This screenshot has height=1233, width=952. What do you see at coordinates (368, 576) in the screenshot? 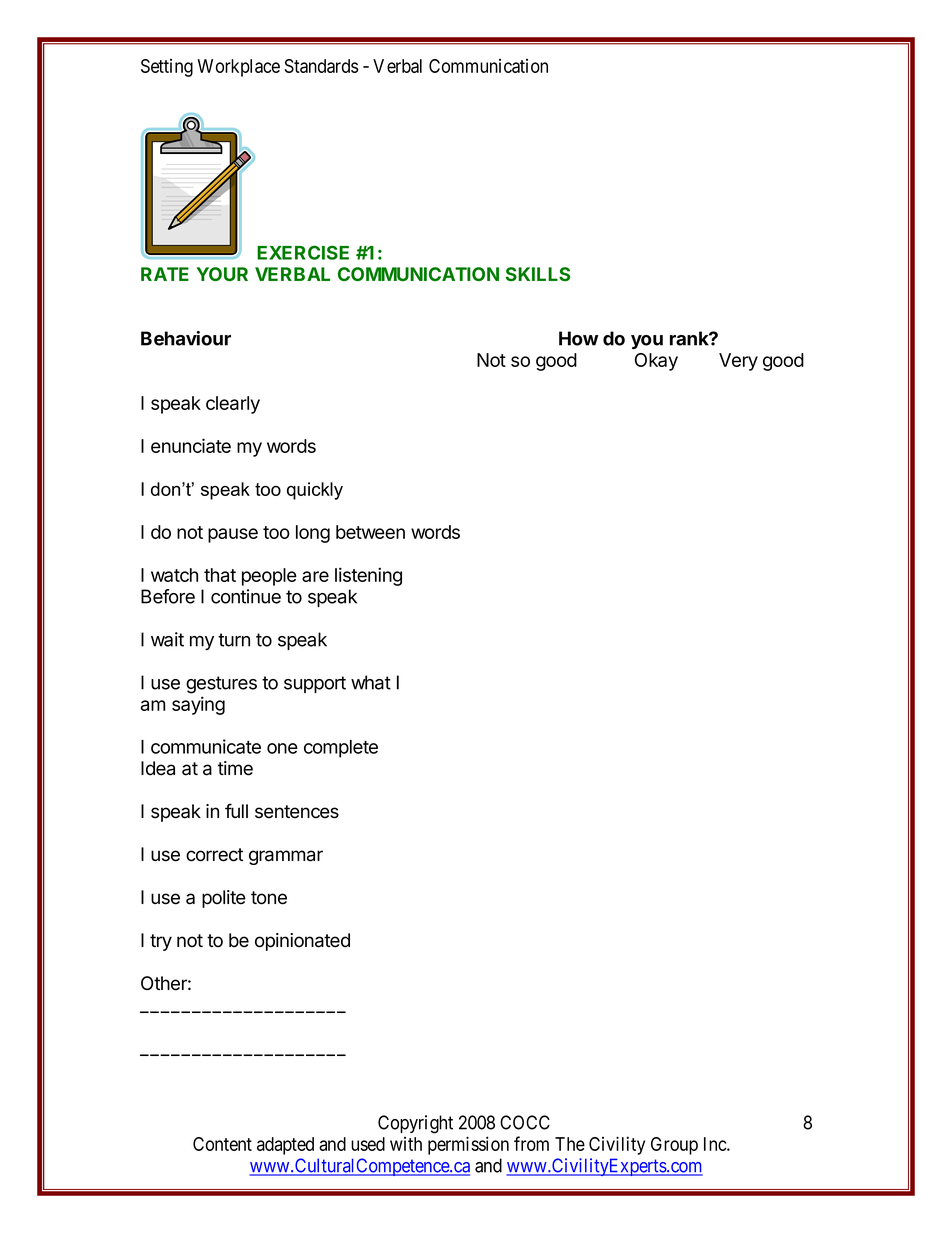
I see `listening` at bounding box center [368, 576].
